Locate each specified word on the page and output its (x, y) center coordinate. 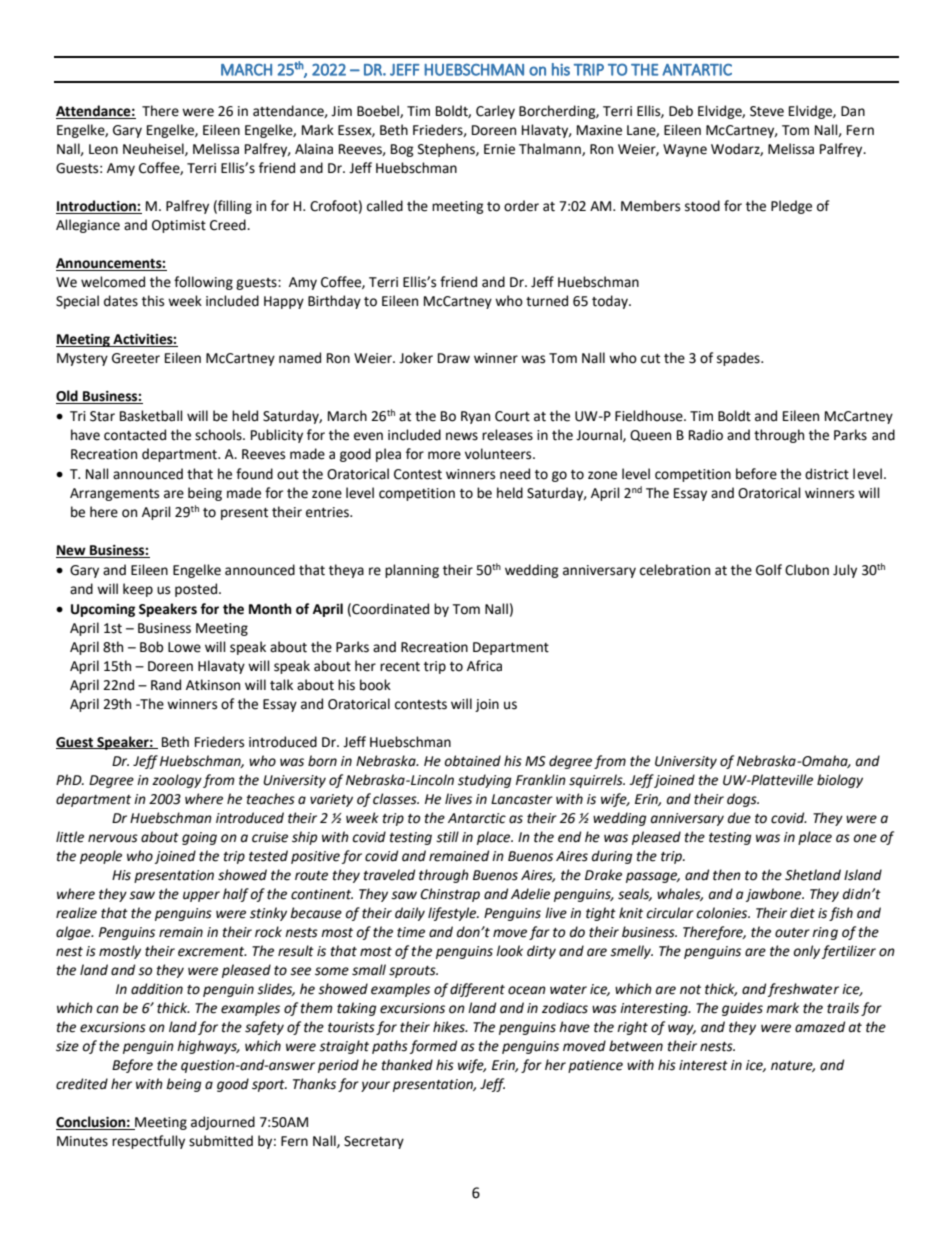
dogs (743, 800)
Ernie (499, 149)
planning (412, 571)
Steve (767, 111)
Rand (166, 685)
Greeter (136, 358)
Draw (454, 358)
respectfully (148, 1142)
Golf (769, 570)
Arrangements (114, 494)
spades (739, 359)
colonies (723, 913)
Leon (103, 149)
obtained (473, 761)
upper (201, 896)
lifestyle (453, 914)
